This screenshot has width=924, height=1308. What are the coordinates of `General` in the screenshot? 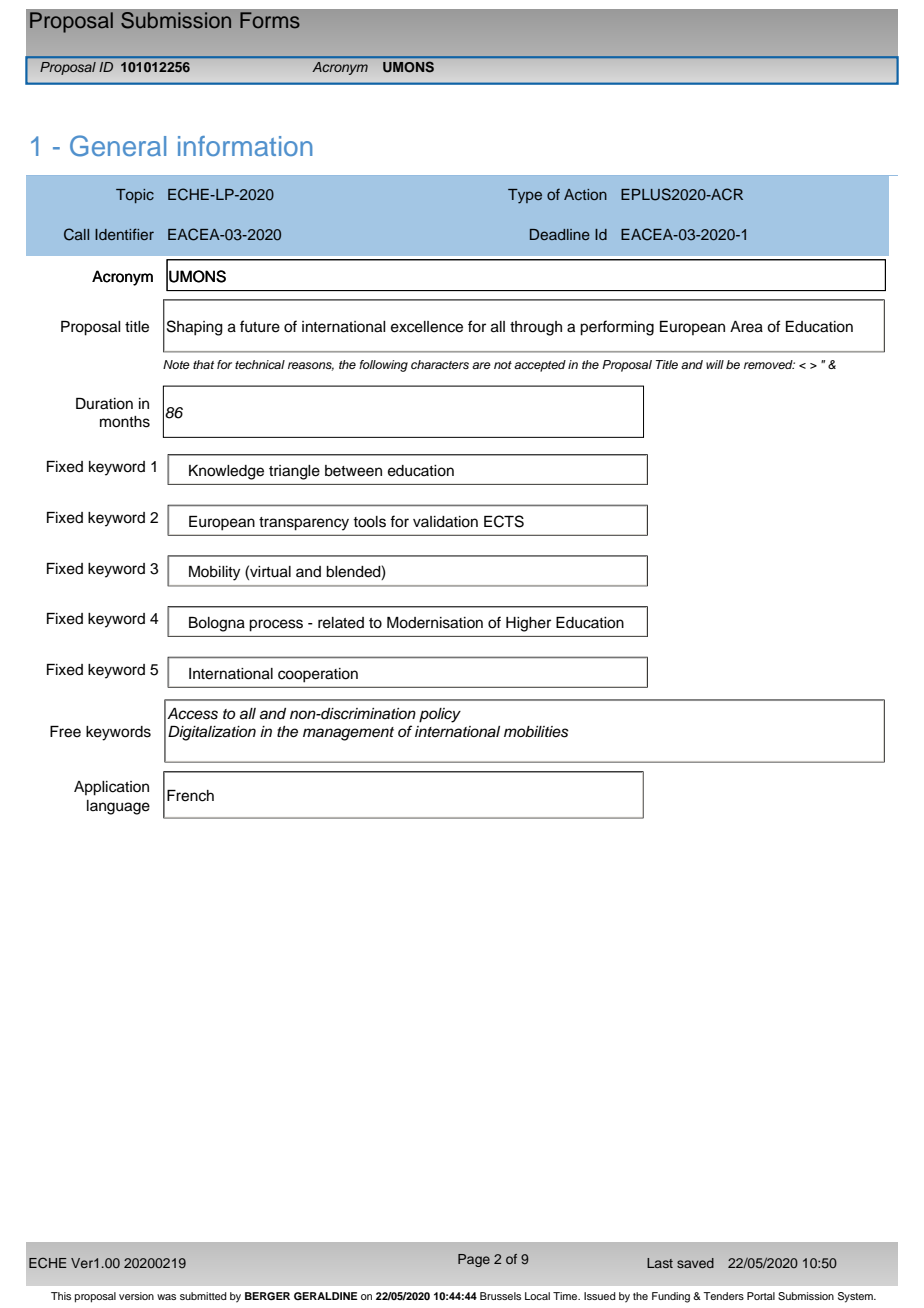 It's located at (118, 146).
